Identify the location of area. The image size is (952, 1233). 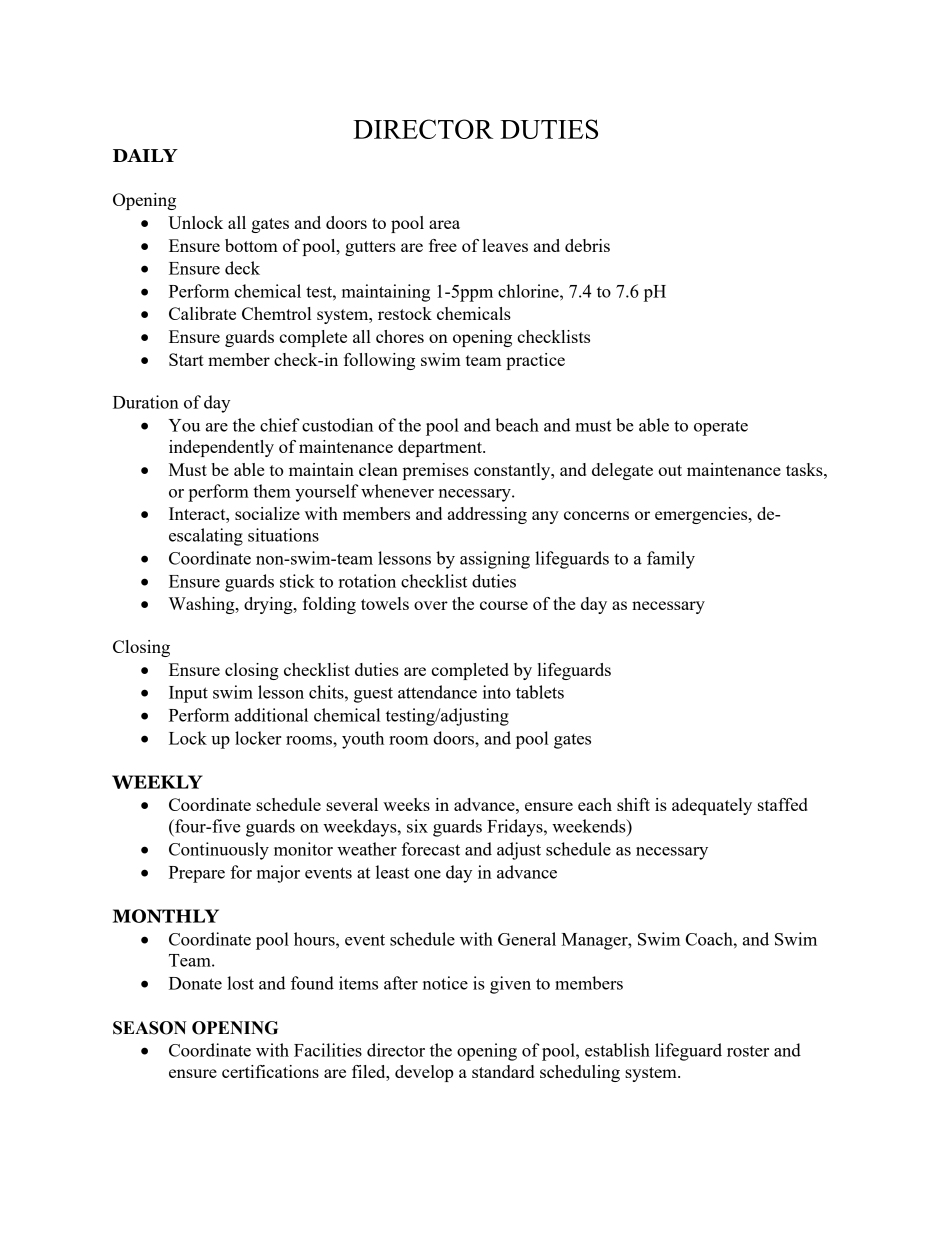
(444, 224).
